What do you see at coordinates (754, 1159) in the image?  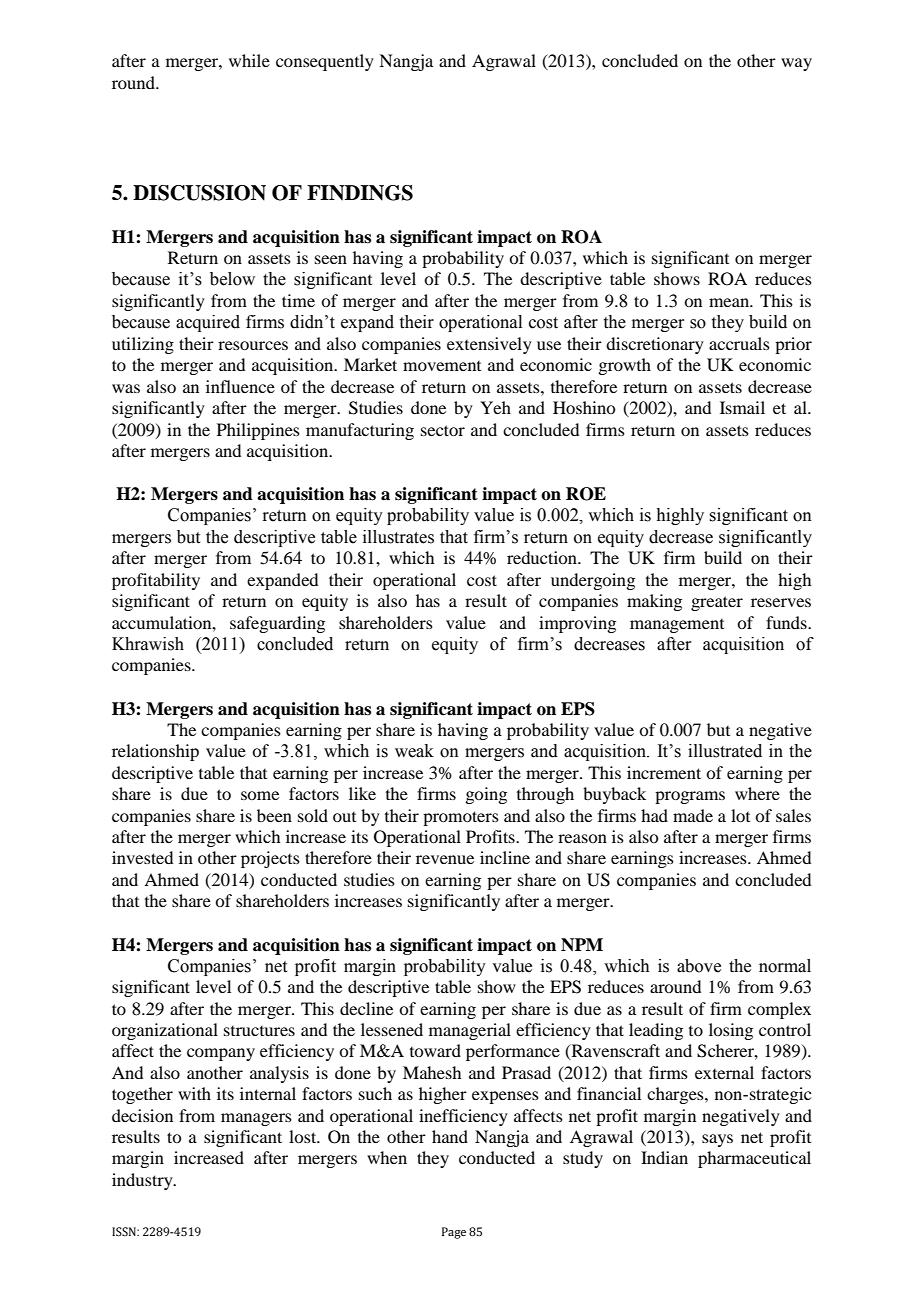 I see `pharmaceutical` at bounding box center [754, 1159].
